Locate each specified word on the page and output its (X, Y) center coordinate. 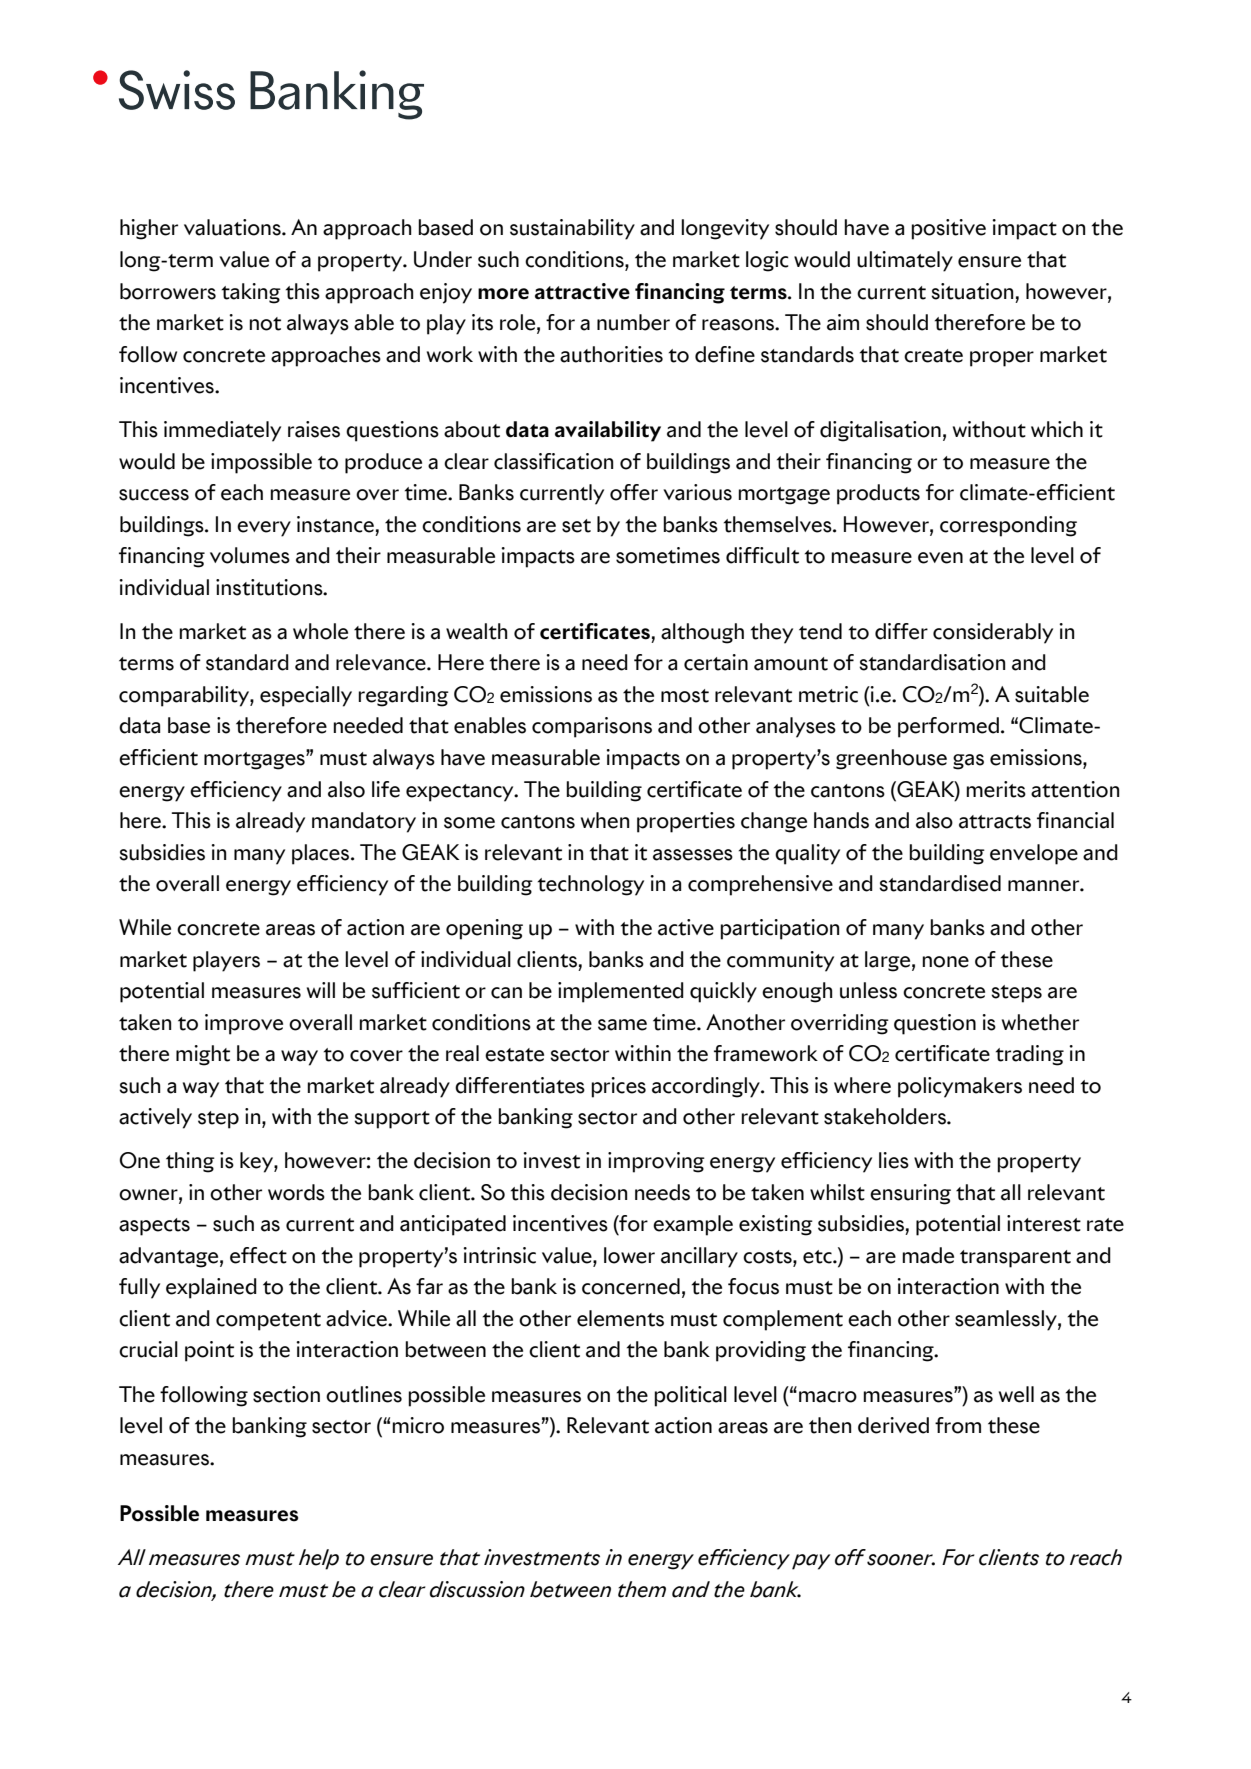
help (319, 1559)
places (320, 854)
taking (251, 293)
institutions (270, 587)
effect (258, 1255)
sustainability (572, 229)
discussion (477, 1589)
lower (629, 1255)
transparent (1015, 1259)
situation (972, 291)
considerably (993, 633)
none (945, 962)
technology (591, 885)
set (576, 526)
